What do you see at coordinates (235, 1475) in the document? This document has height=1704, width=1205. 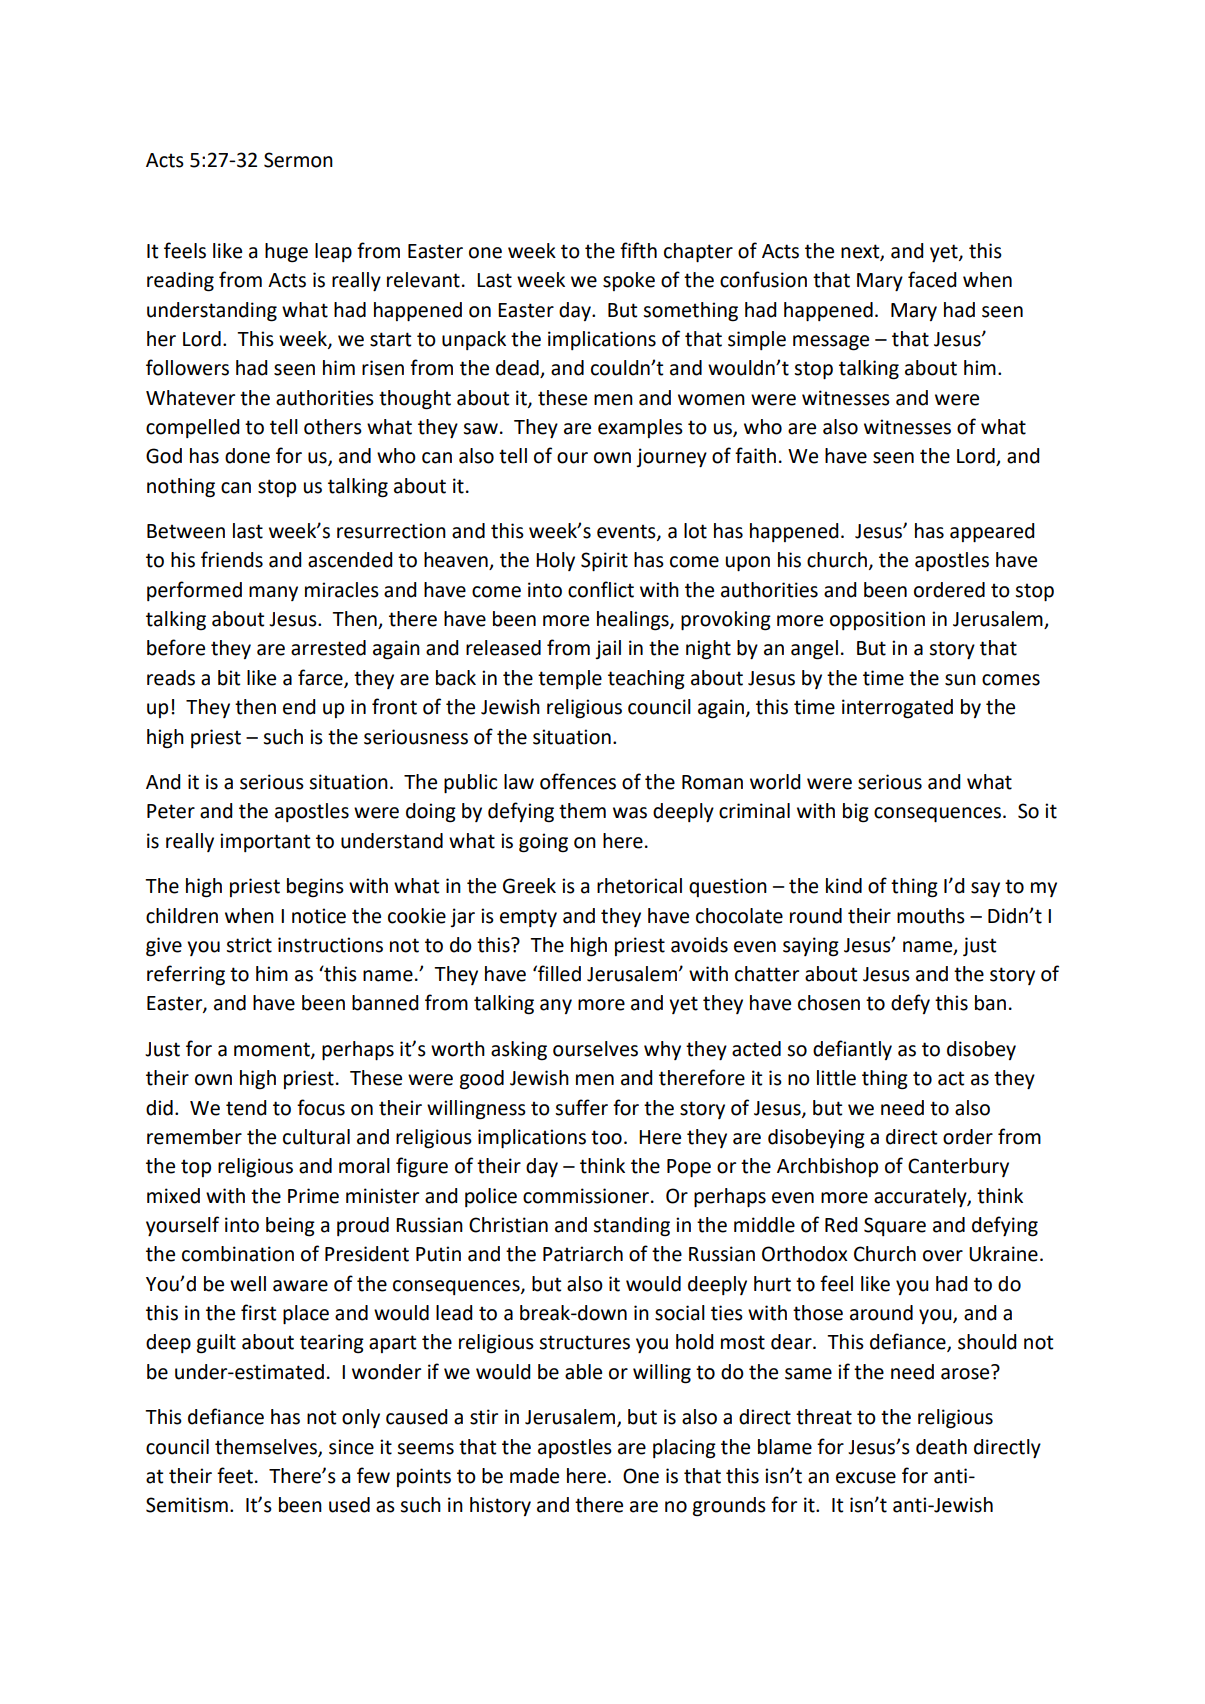 I see `feet` at bounding box center [235, 1475].
